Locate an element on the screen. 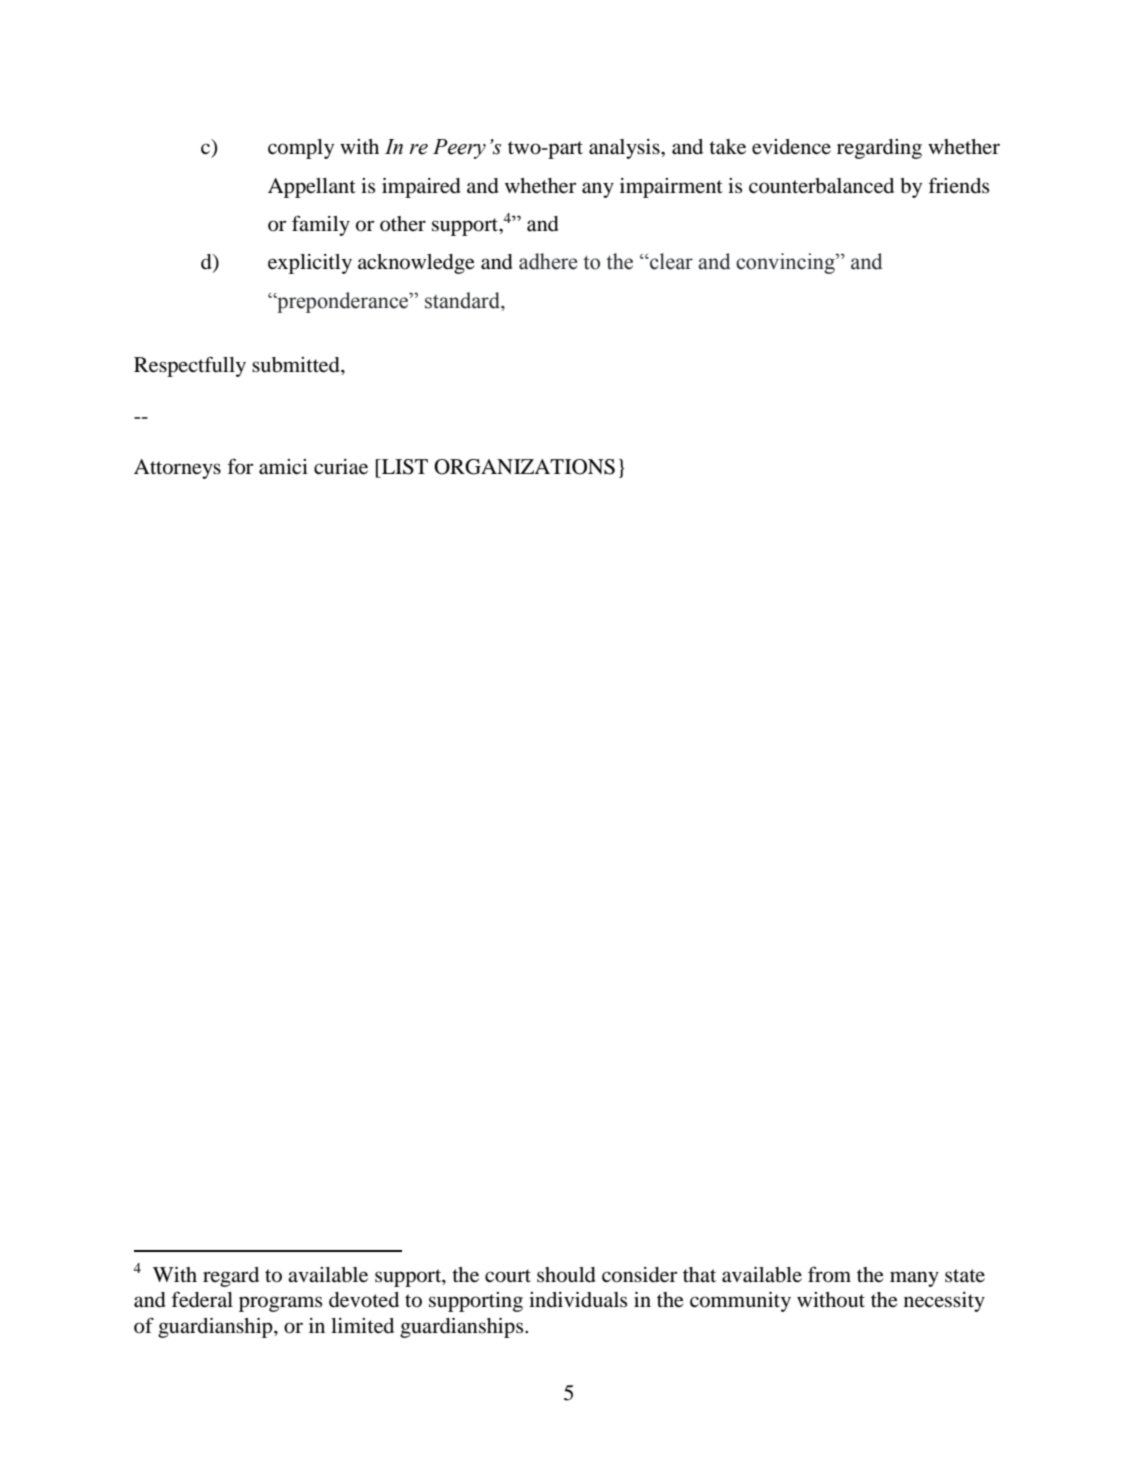 Image resolution: width=1138 pixels, height=1472 pixels. from is located at coordinates (829, 1274).
